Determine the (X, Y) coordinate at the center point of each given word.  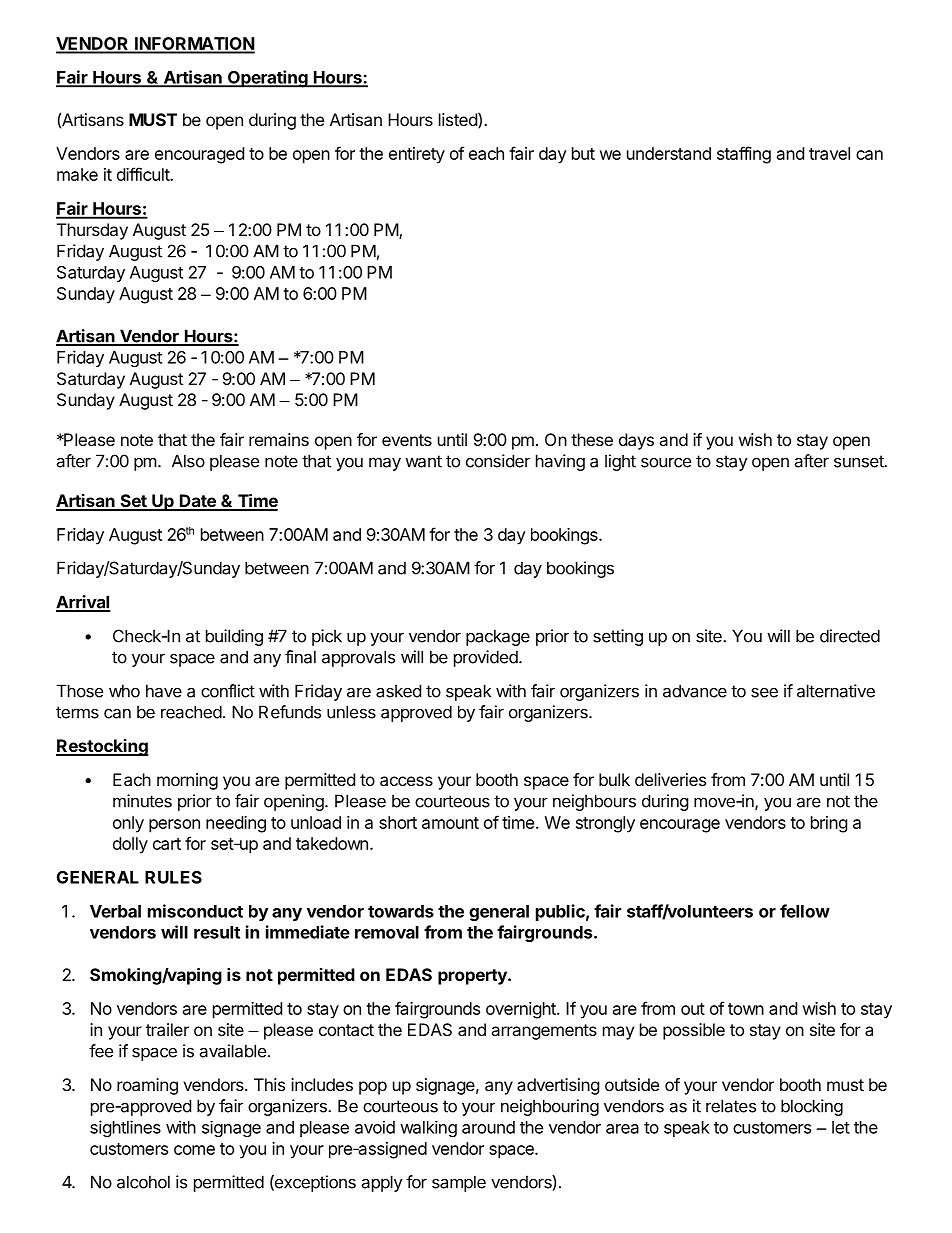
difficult (144, 174)
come (194, 1150)
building (234, 637)
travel (829, 153)
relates (731, 1106)
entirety (417, 155)
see (764, 692)
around (488, 1127)
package (498, 637)
